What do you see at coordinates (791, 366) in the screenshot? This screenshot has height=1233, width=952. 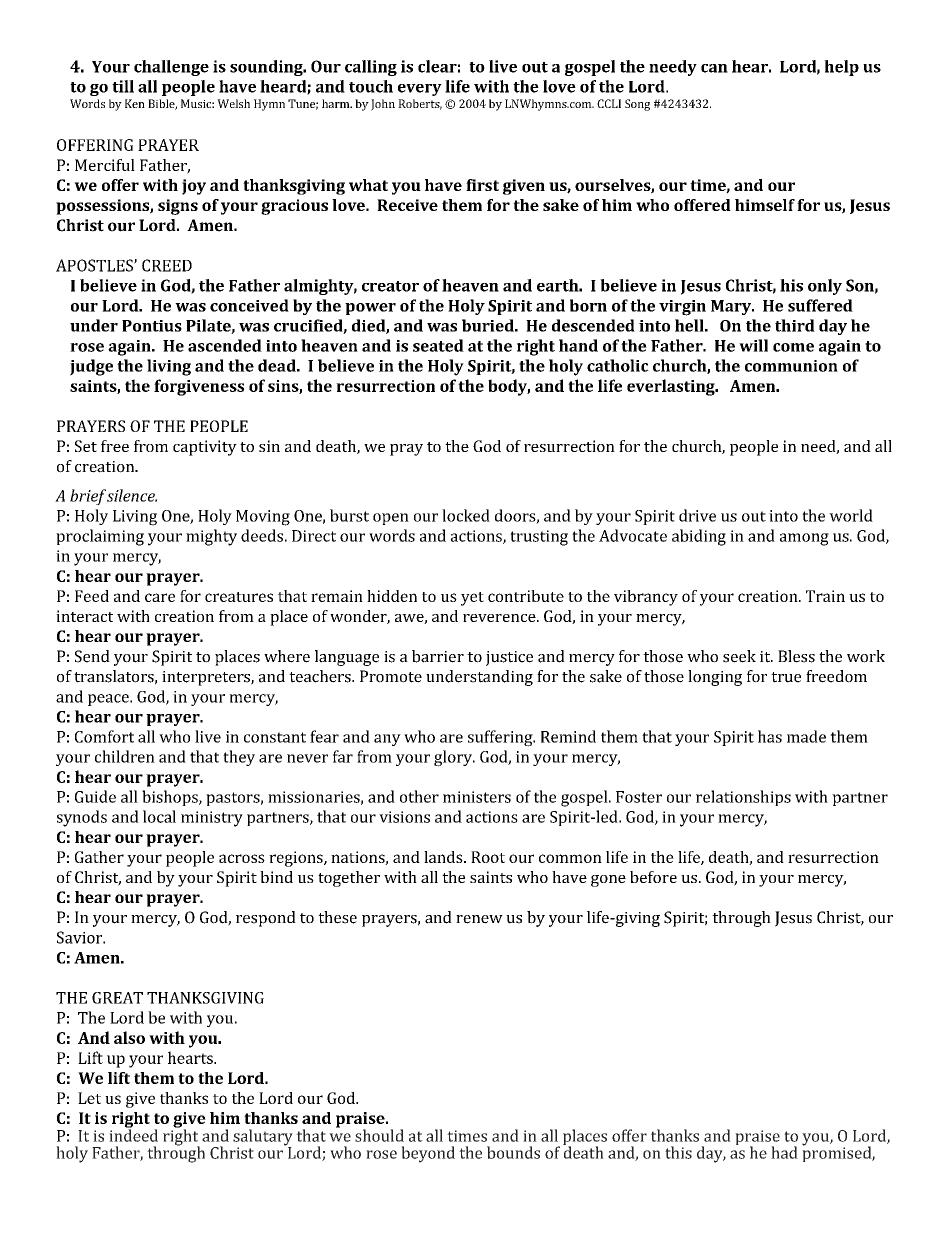 I see `communion` at bounding box center [791, 366].
